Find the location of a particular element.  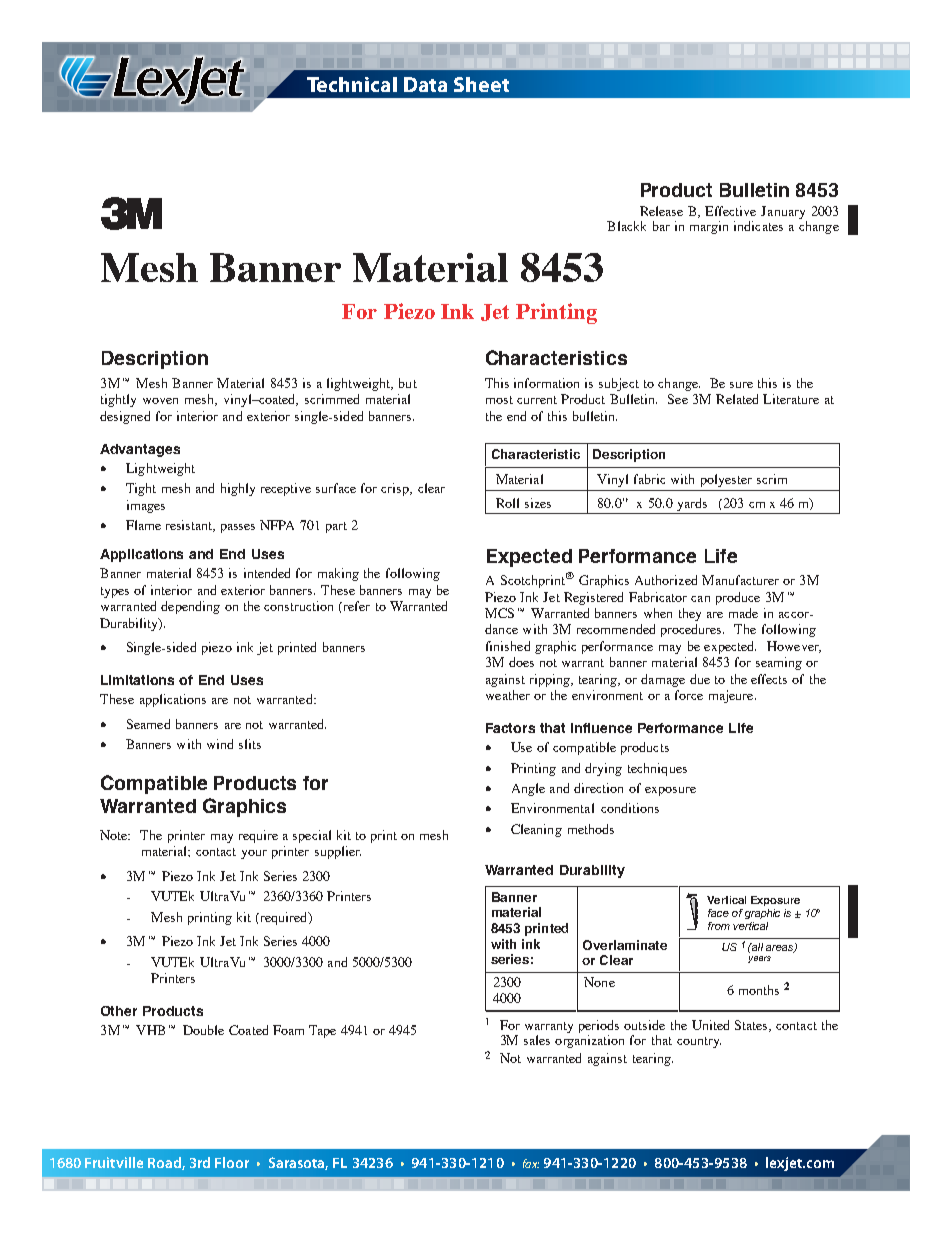

Effective is located at coordinates (730, 211).
